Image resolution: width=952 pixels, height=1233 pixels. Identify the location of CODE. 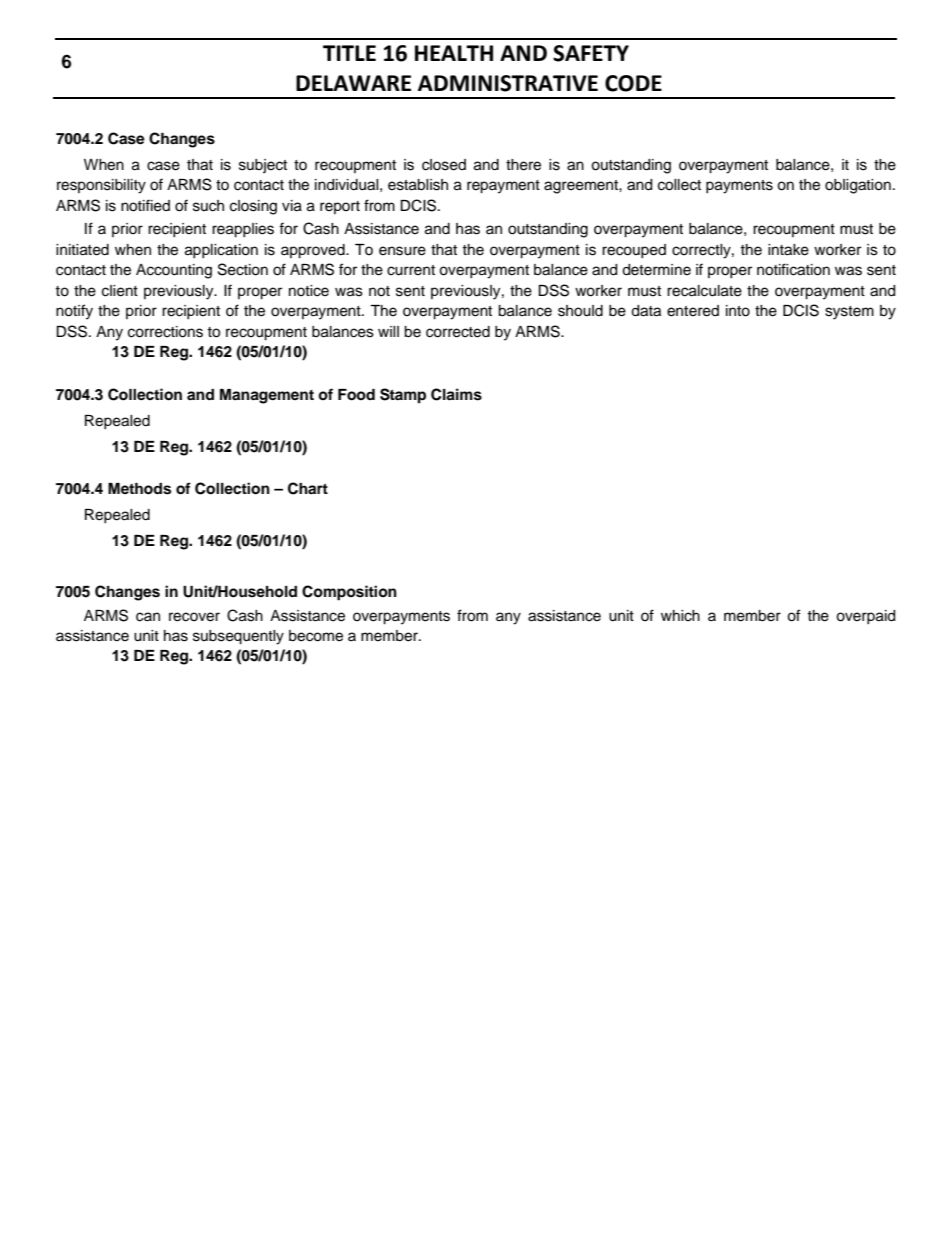
(633, 83).
